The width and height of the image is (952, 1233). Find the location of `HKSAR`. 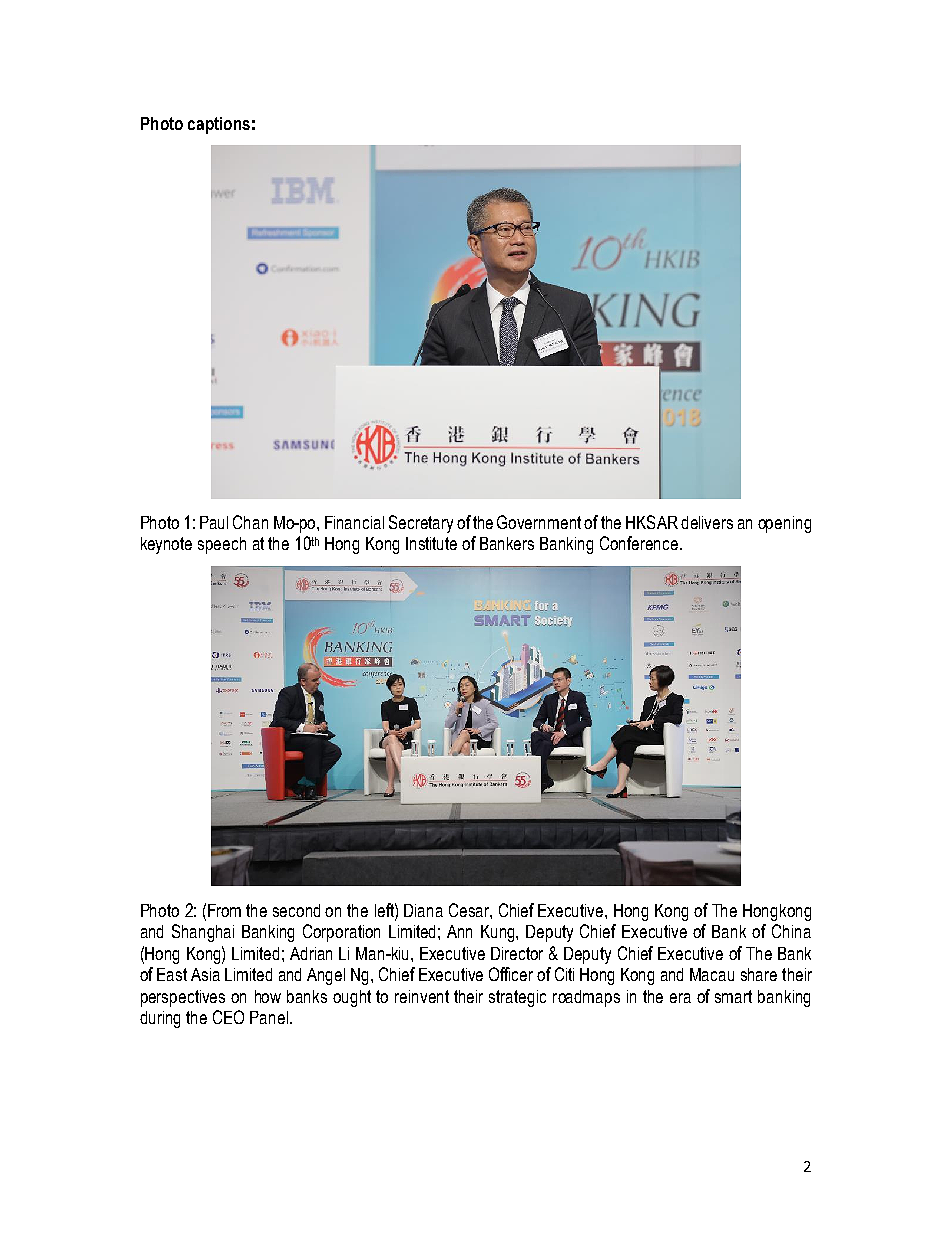

HKSAR is located at coordinates (652, 522).
